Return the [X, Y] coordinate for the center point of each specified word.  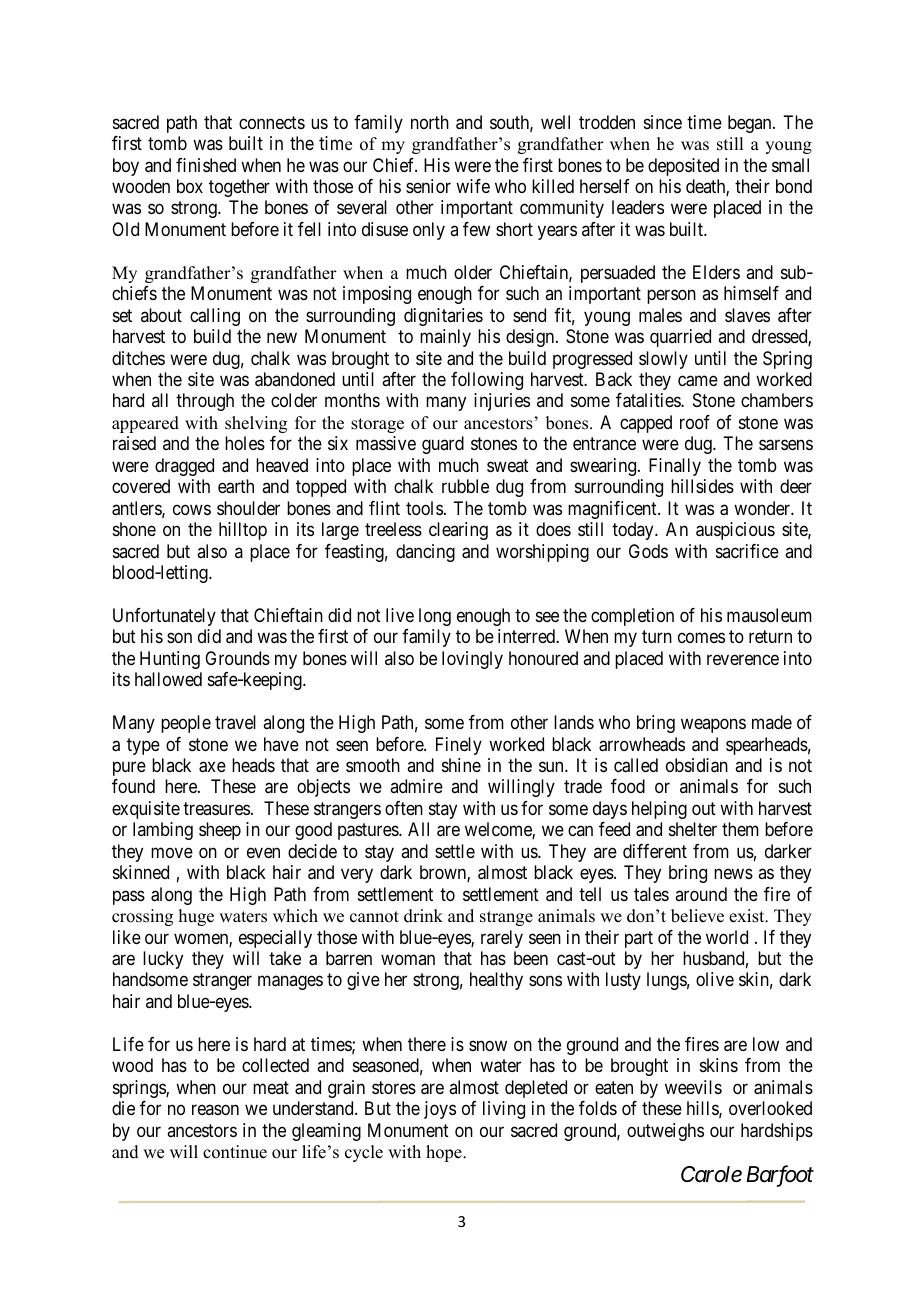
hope [445, 1153]
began [751, 124]
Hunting [170, 660]
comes [701, 638]
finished [206, 165]
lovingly [472, 660]
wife [473, 186]
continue [235, 1152]
